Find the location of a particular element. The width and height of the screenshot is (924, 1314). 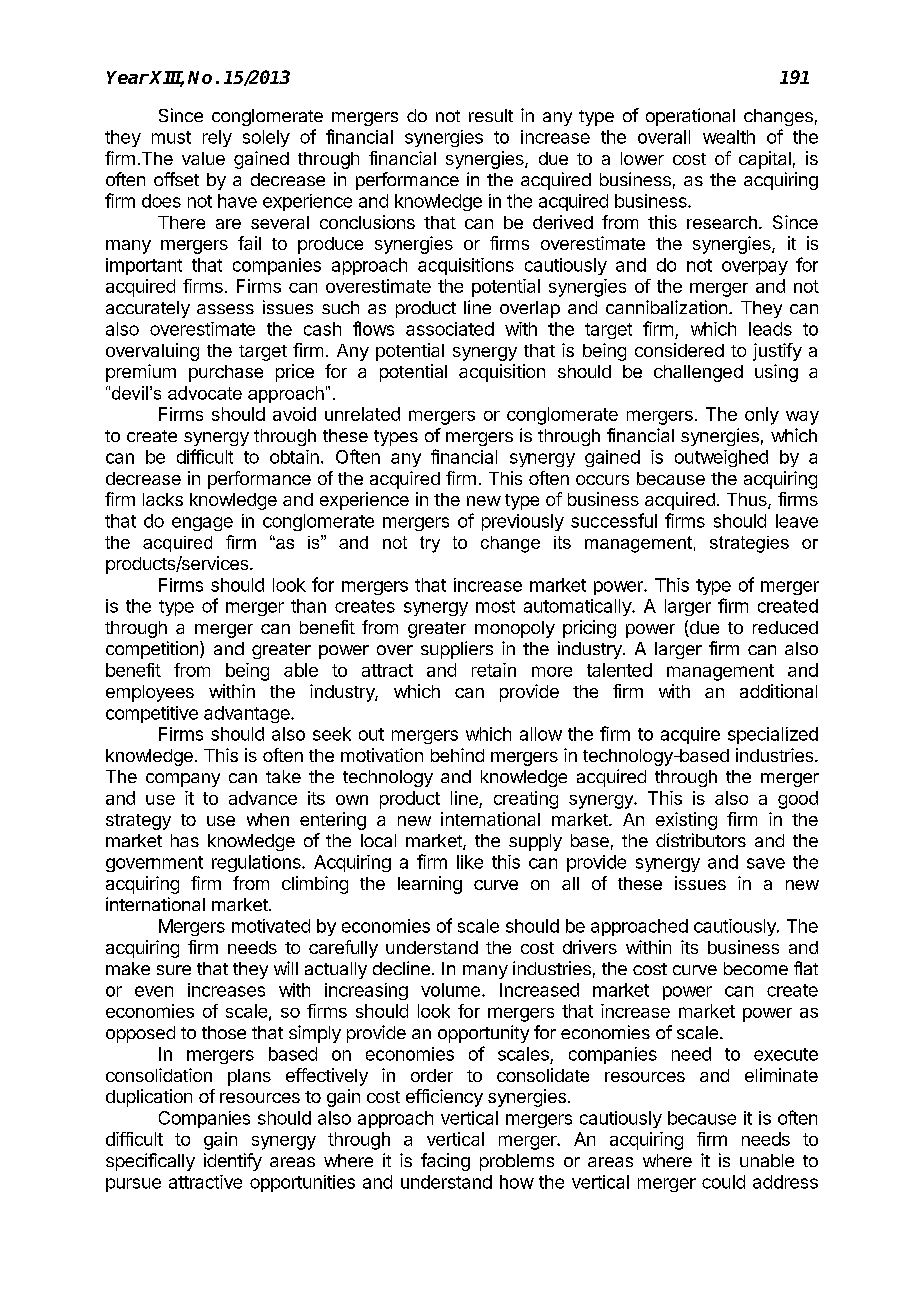

rely is located at coordinates (217, 138).
